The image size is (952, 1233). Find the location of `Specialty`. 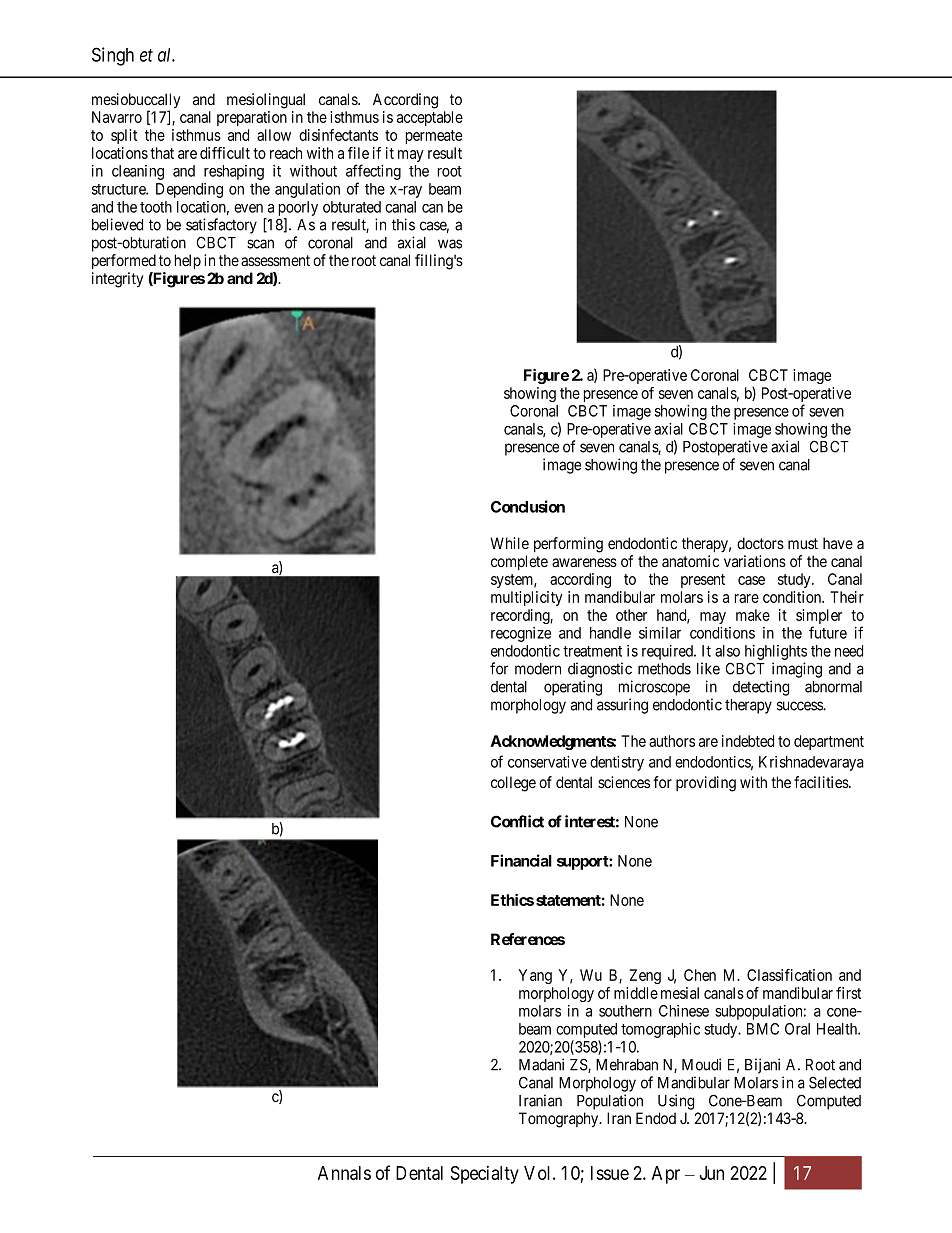

Specialty is located at coordinates (484, 1175).
